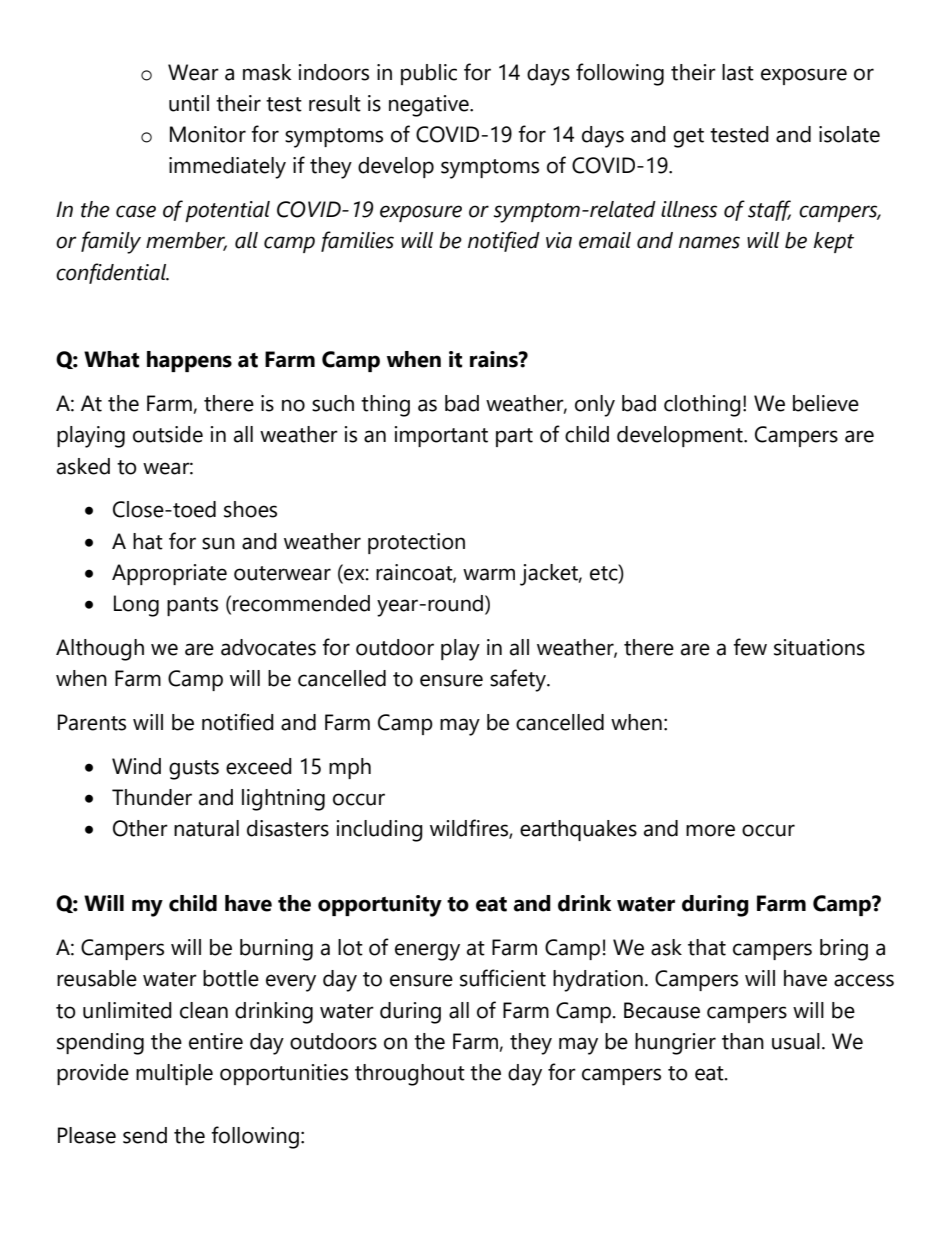 The image size is (952, 1233). What do you see at coordinates (709, 242) in the screenshot?
I see `names` at bounding box center [709, 242].
